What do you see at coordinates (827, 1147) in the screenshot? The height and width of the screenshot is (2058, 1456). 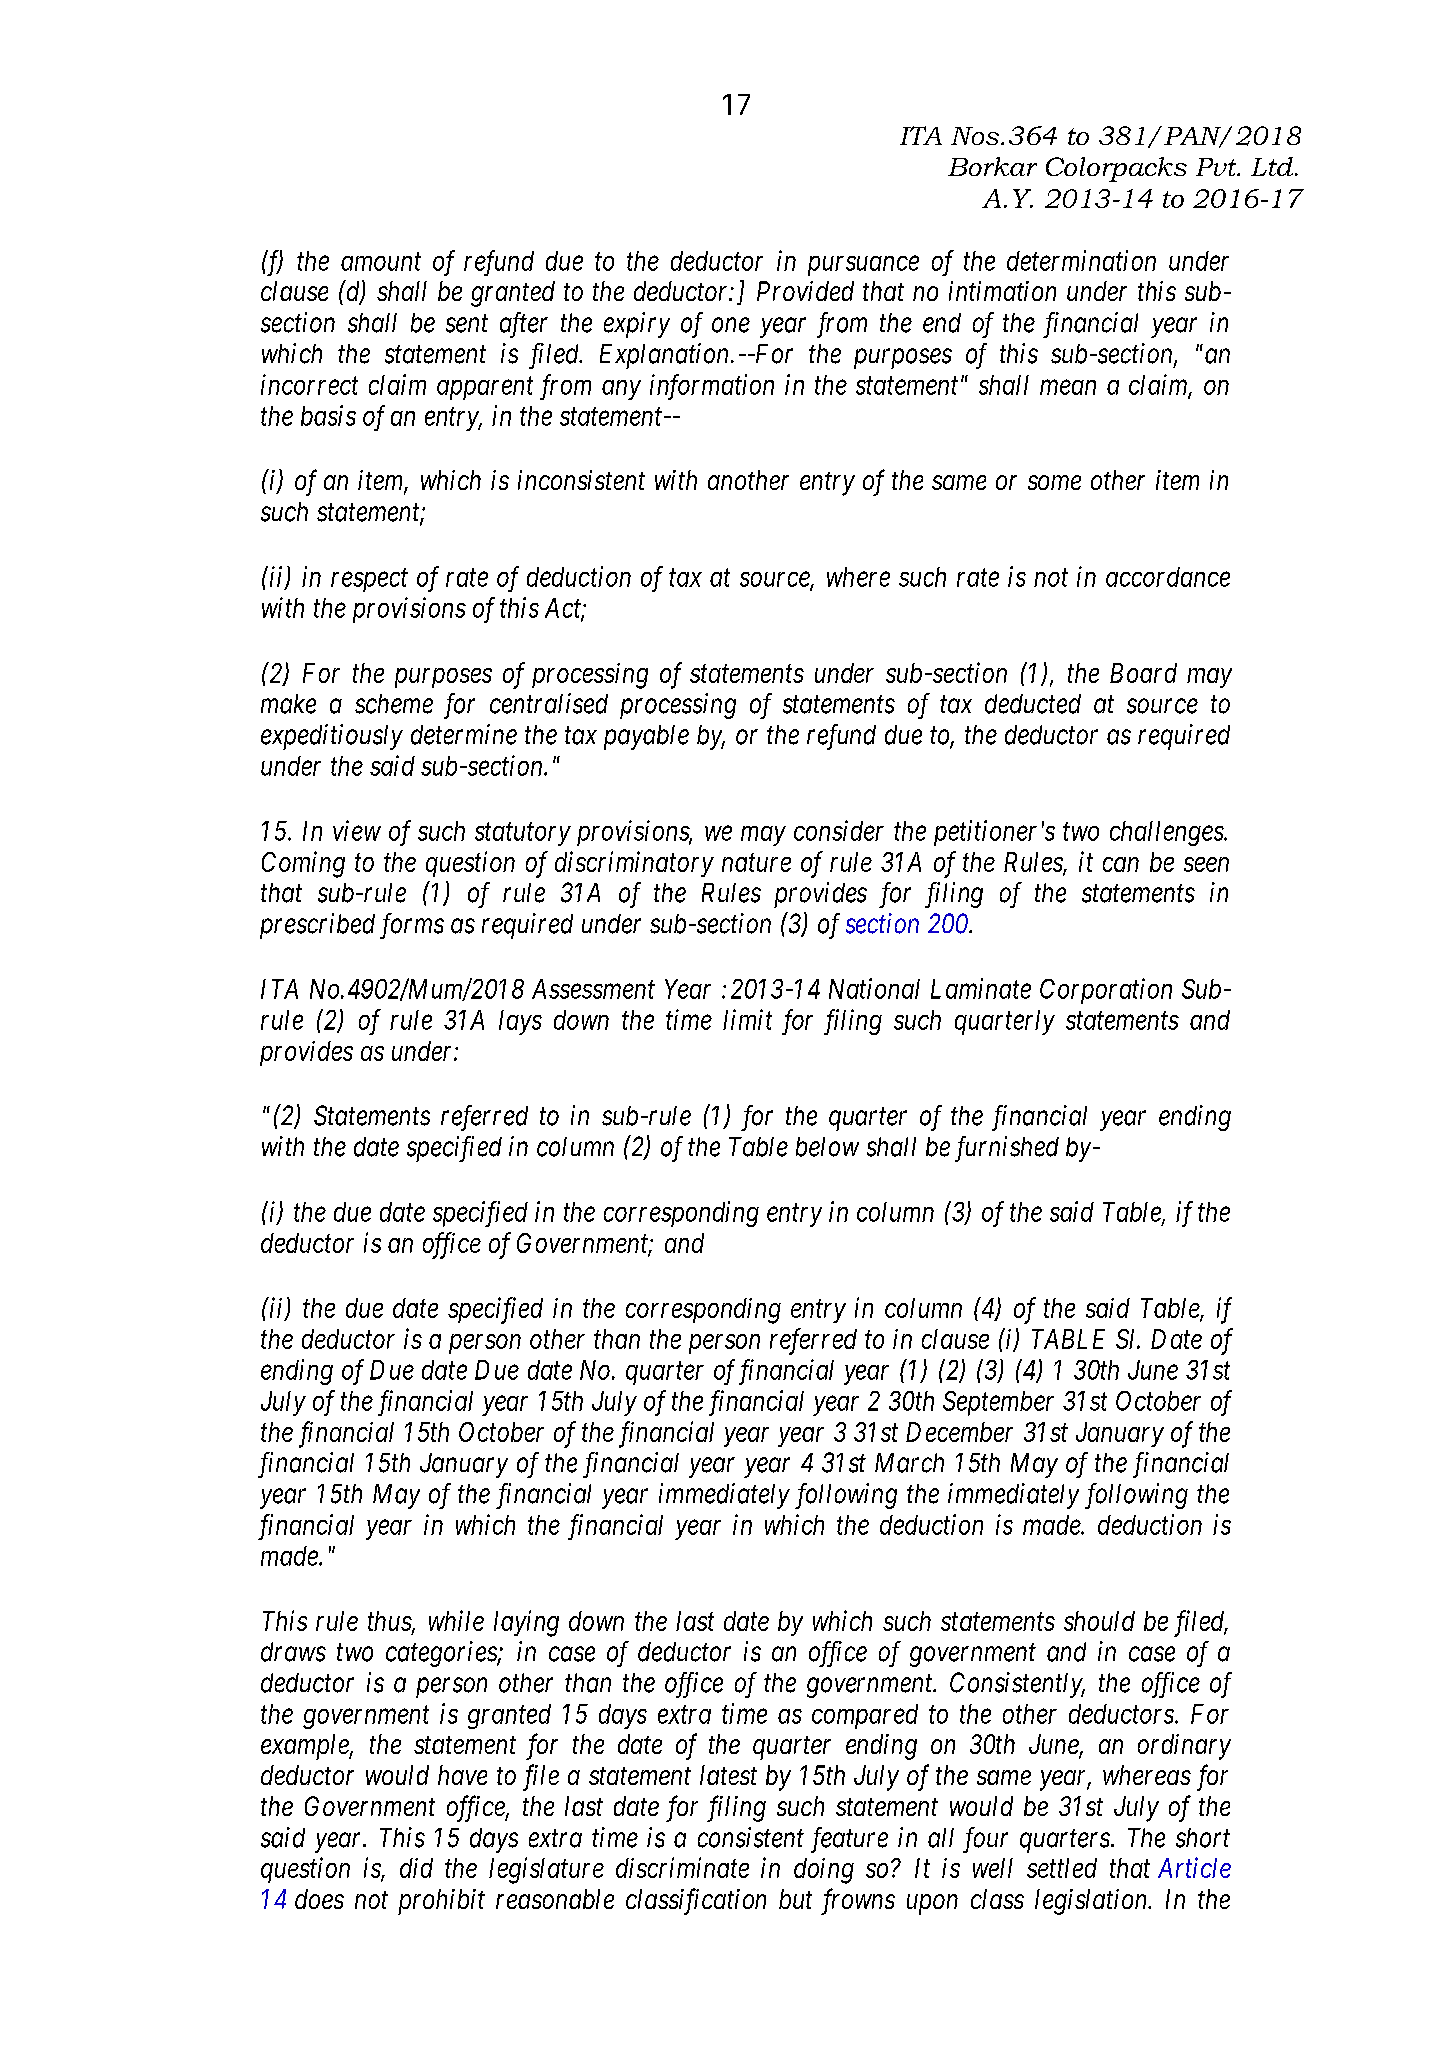 I see `below` at bounding box center [827, 1147].
